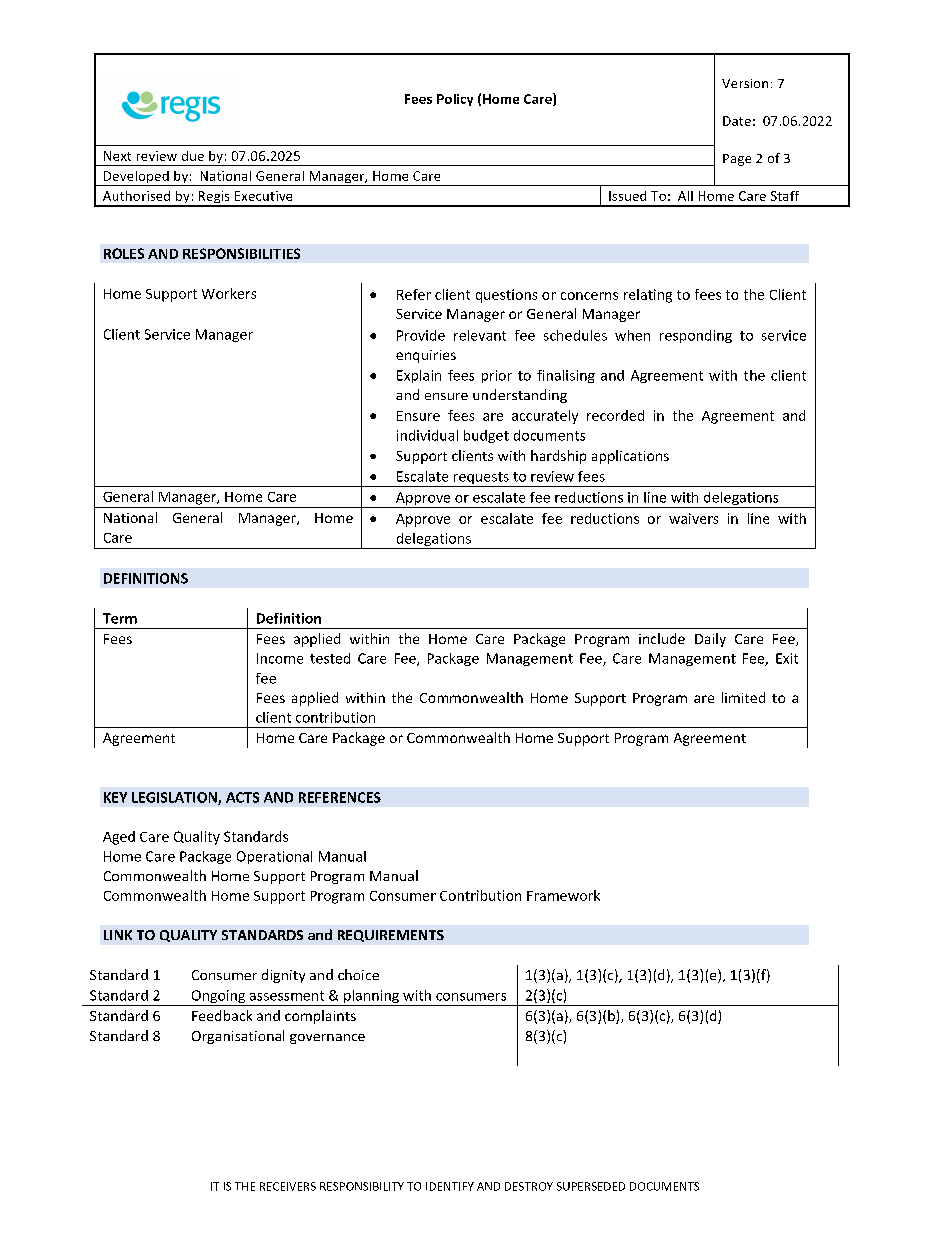 This screenshot has height=1233, width=952. I want to click on LEGISLATION, so click(175, 798).
